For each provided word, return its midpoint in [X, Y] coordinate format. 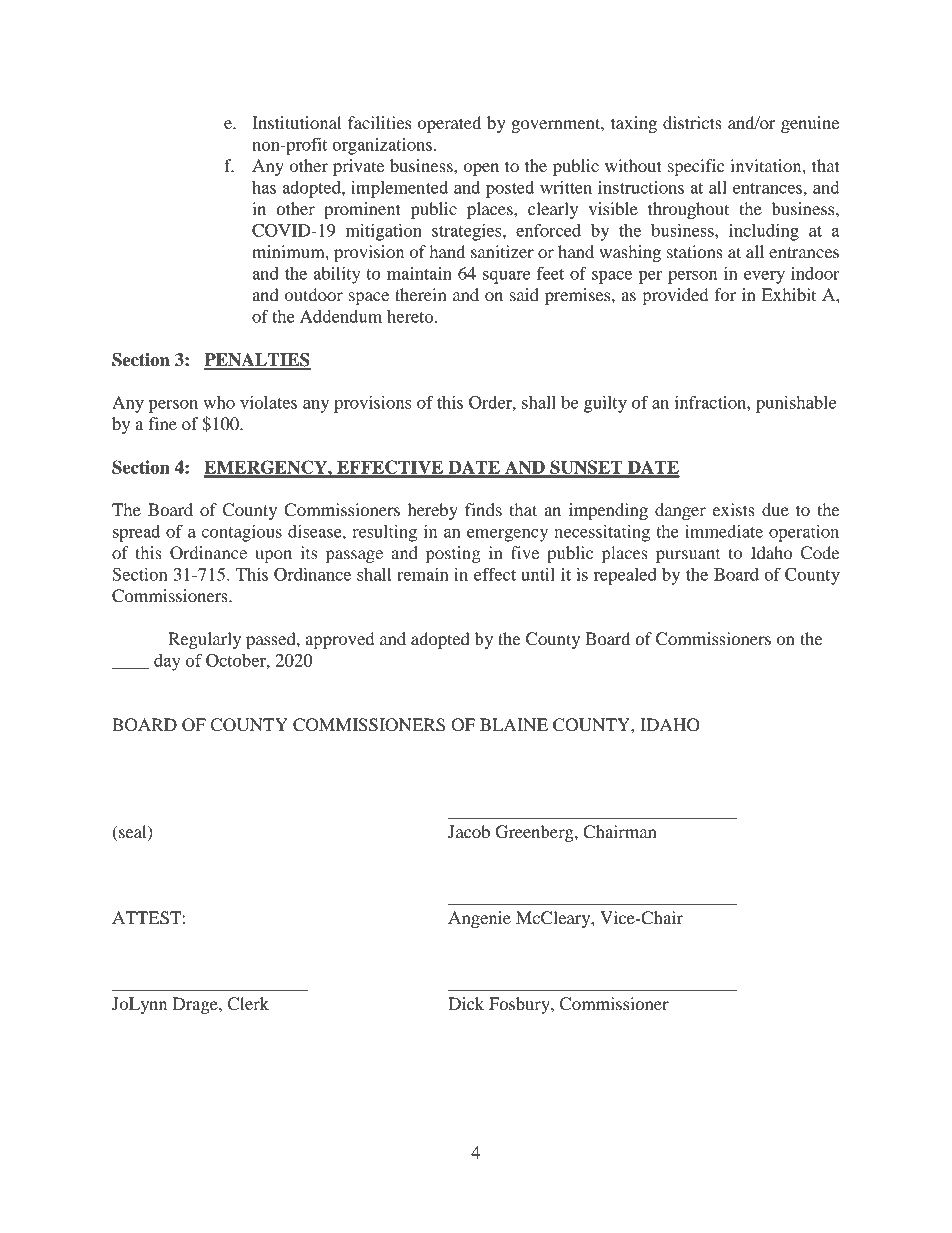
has [264, 187]
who [219, 402]
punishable [796, 404]
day [167, 662]
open [481, 169]
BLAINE [514, 724]
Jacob [469, 831]
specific [696, 167]
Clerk [248, 1004]
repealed [625, 576]
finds [483, 509]
